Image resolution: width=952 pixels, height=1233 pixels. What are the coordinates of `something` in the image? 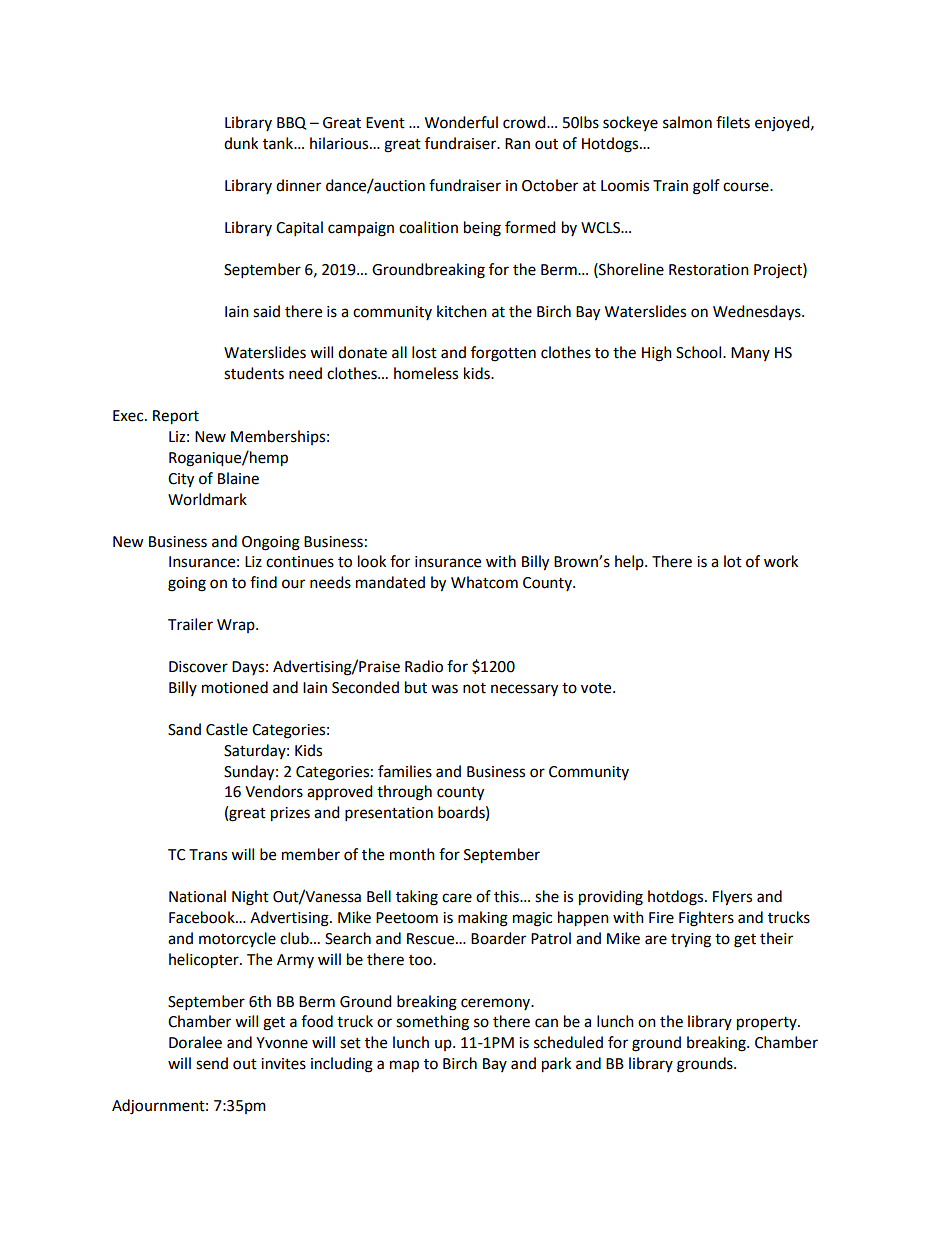 It's located at (432, 1023).
